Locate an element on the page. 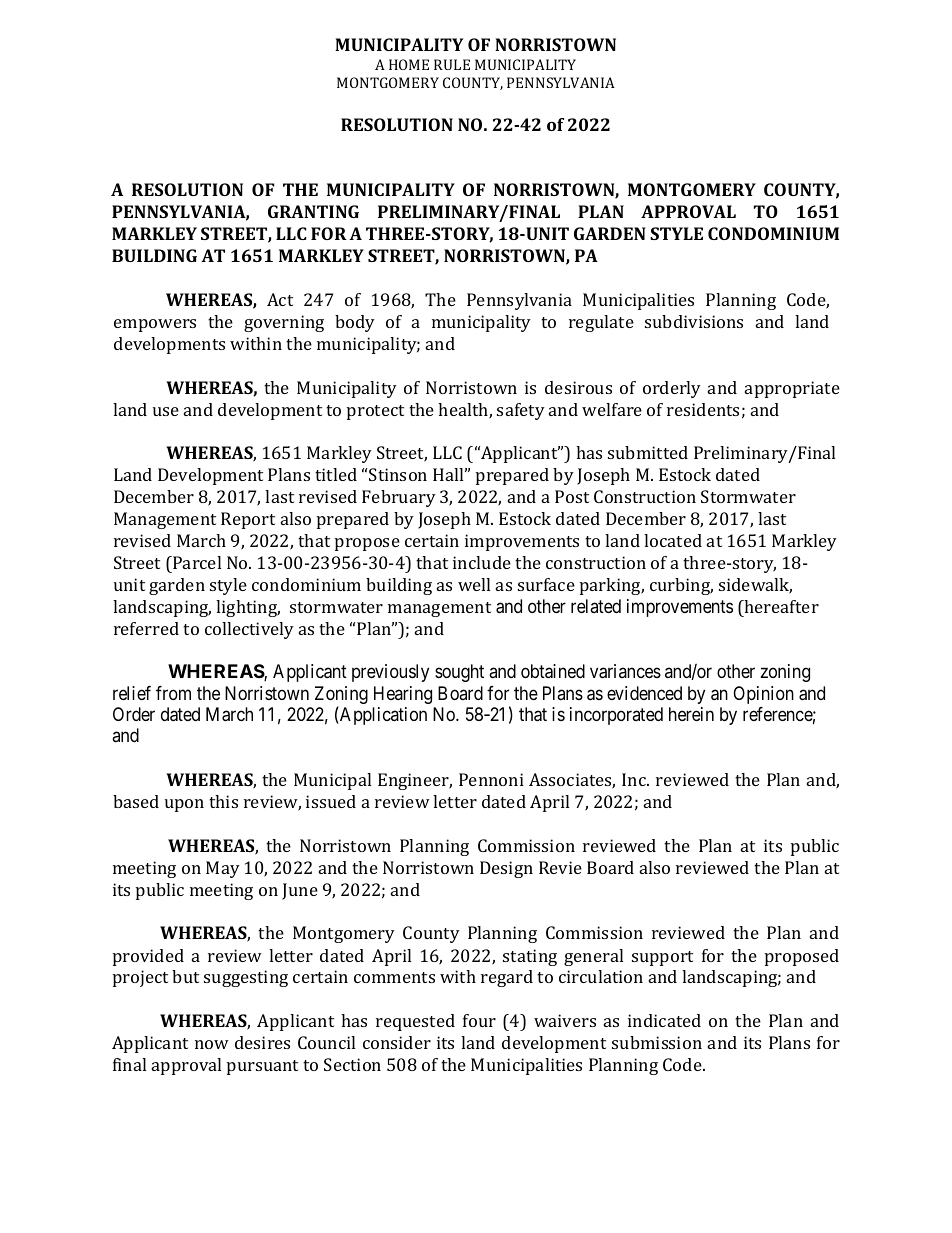  include is located at coordinates (482, 562).
